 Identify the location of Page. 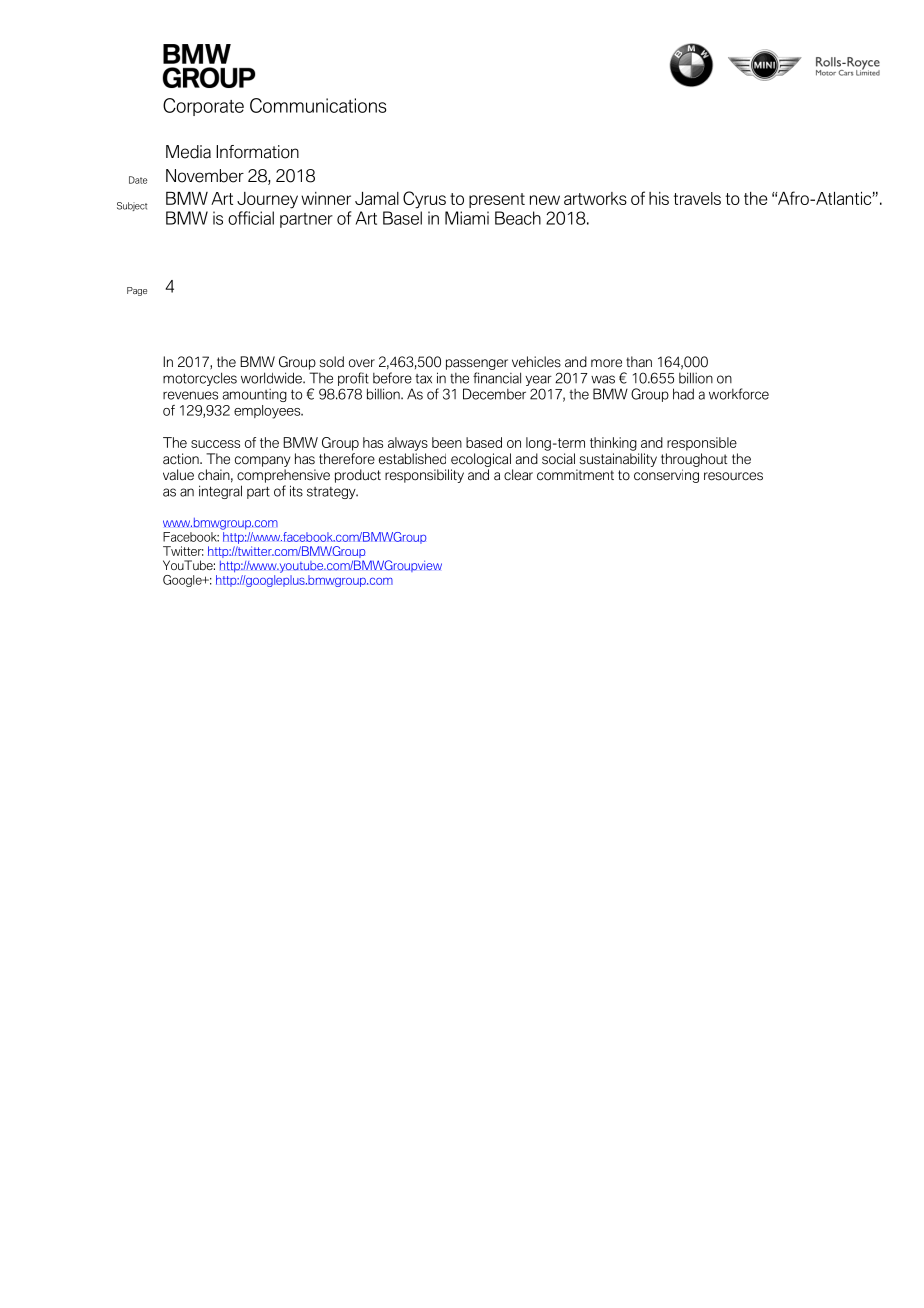
(137, 291).
